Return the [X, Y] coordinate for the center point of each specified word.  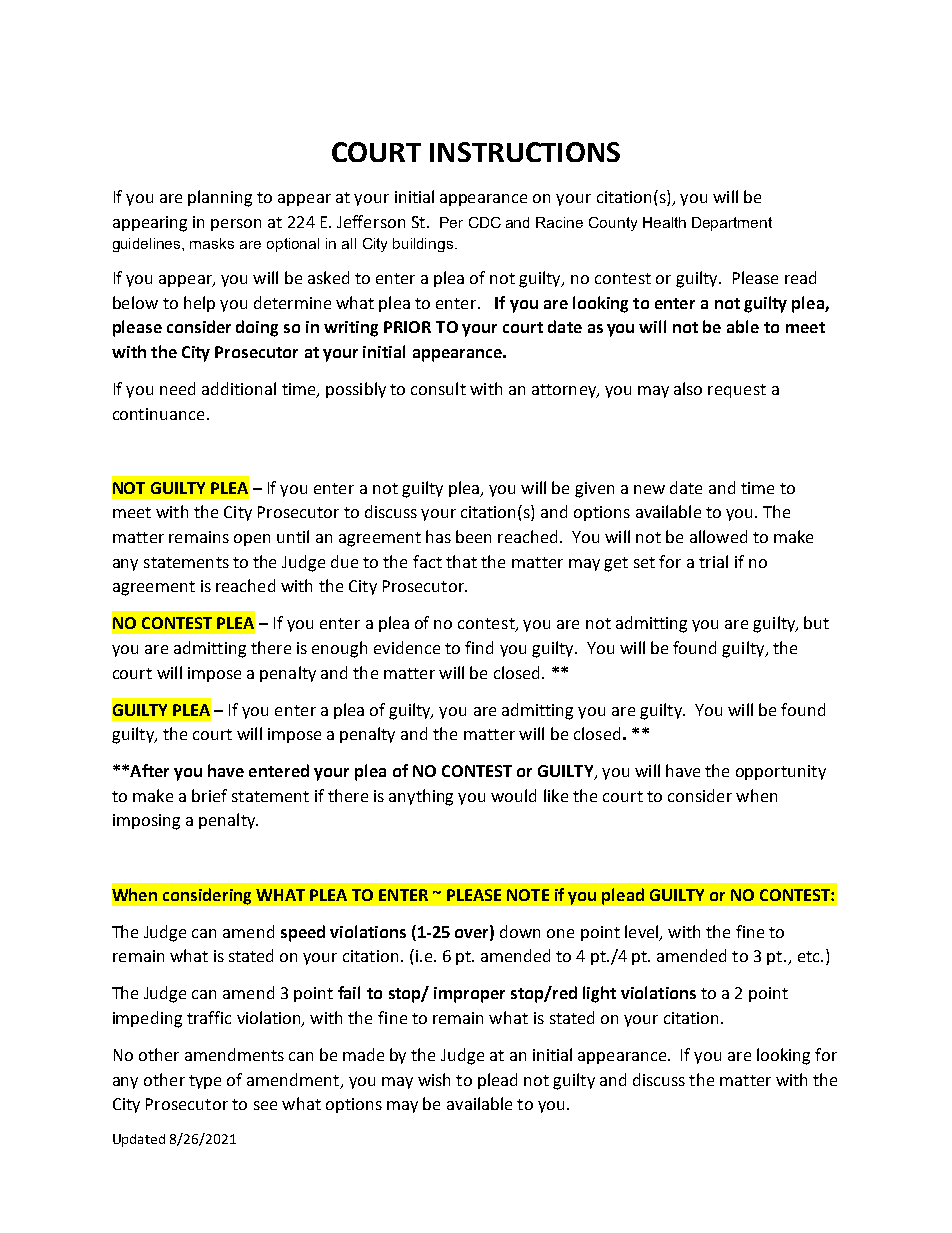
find [479, 647]
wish [434, 1079]
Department [732, 224]
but [816, 622]
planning [220, 198]
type [205, 1082]
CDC [485, 222]
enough [339, 649]
